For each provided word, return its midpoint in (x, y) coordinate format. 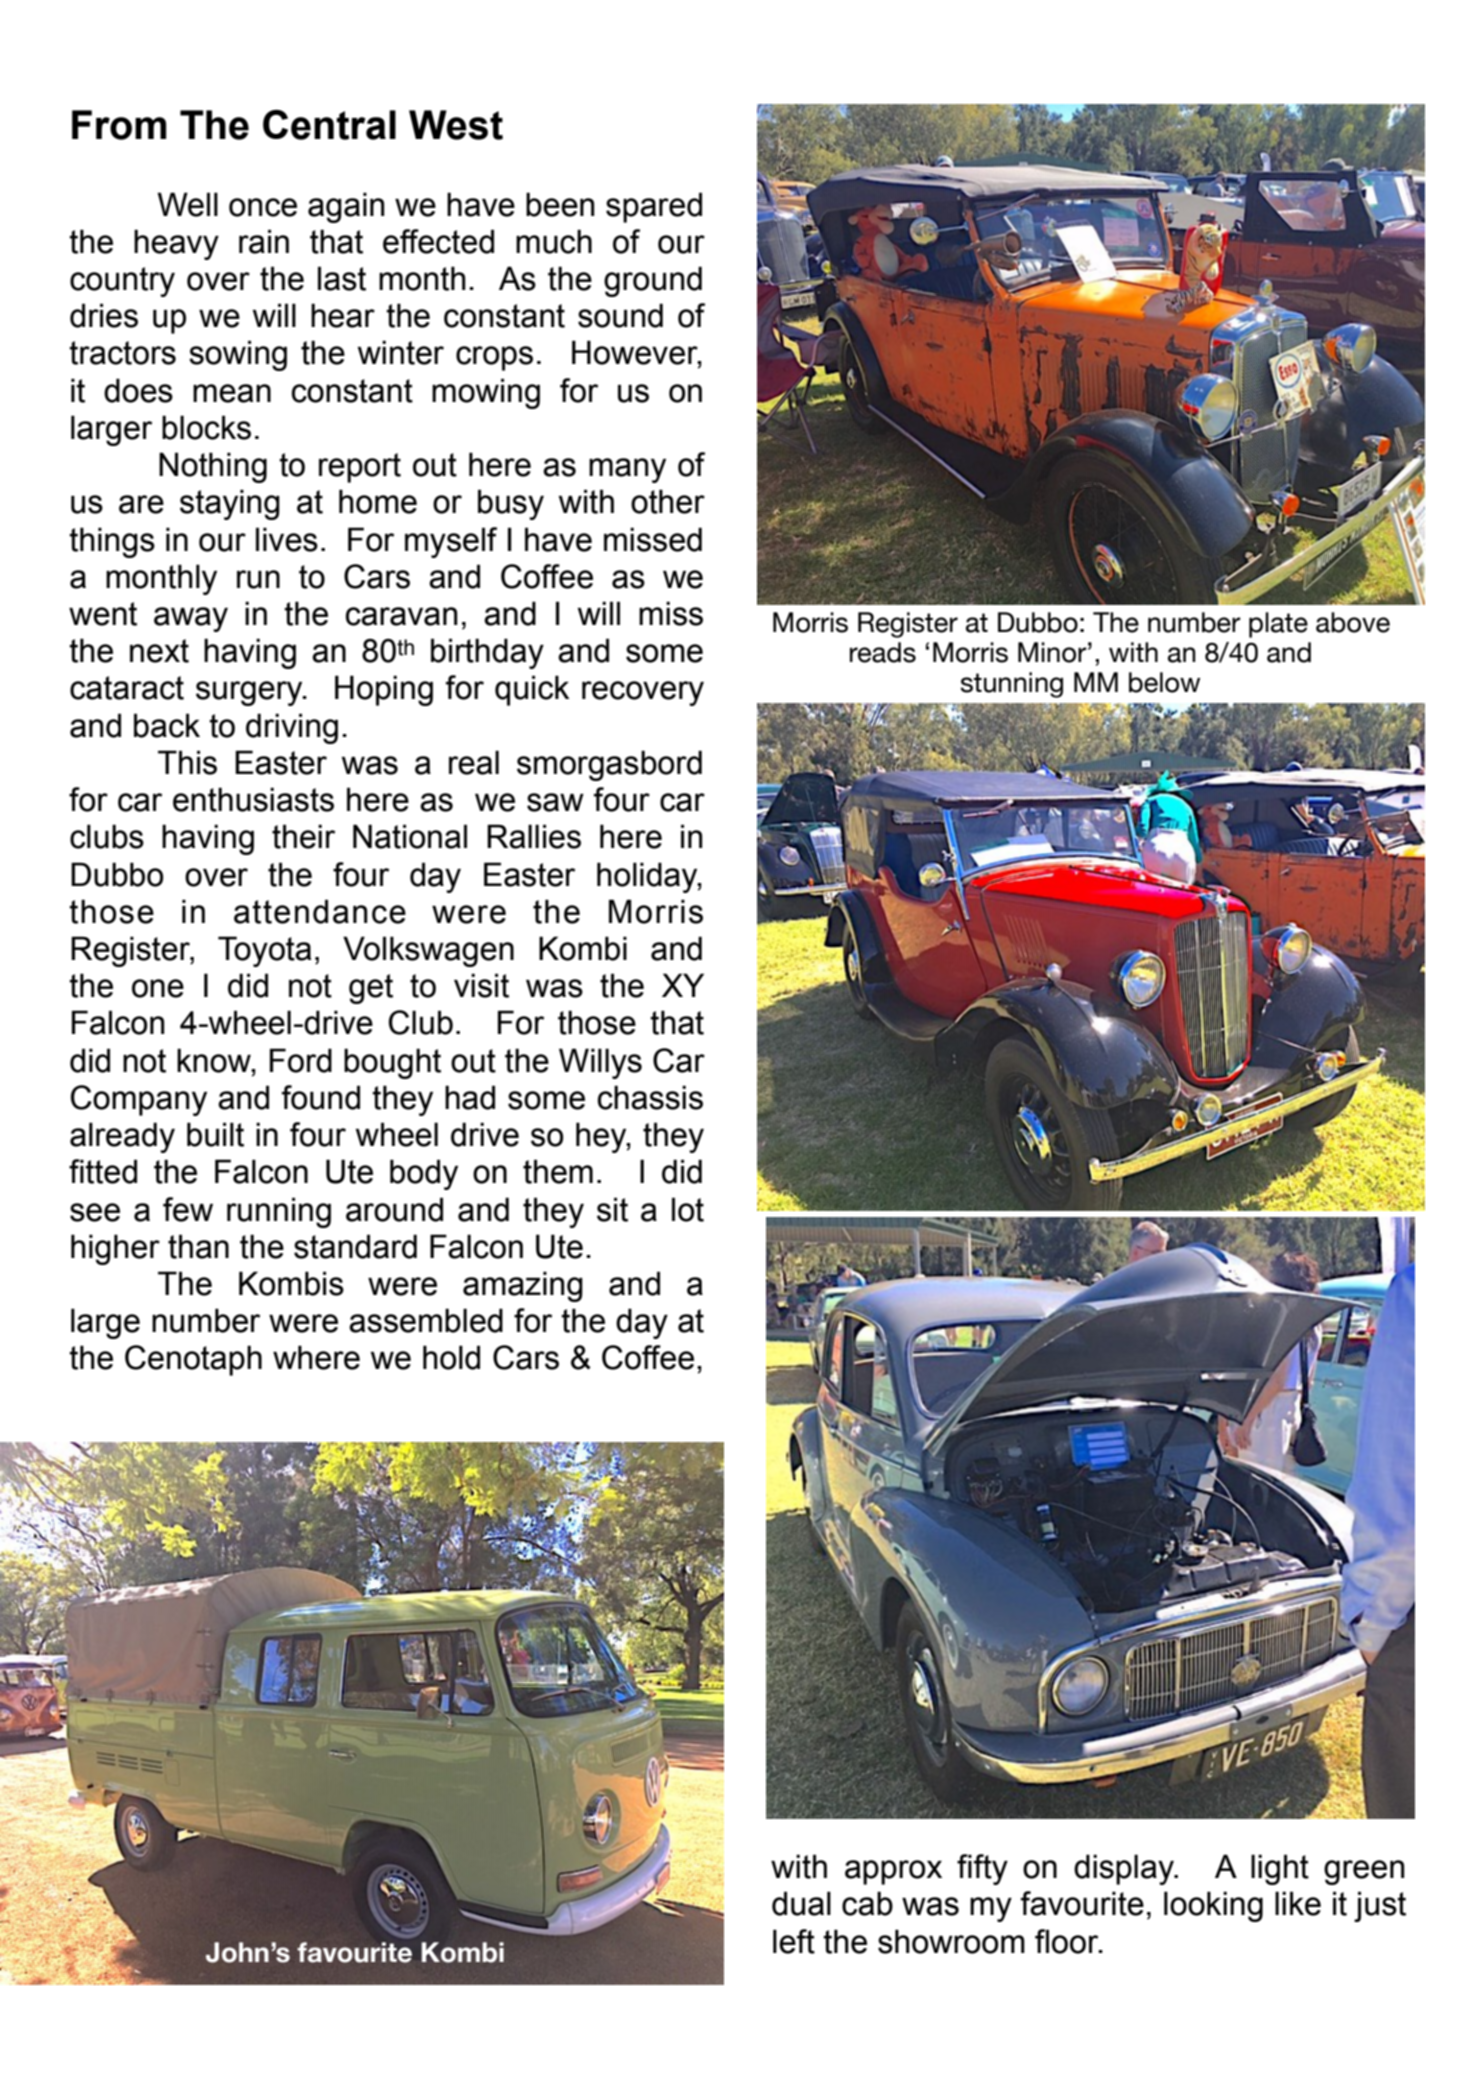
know (215, 1060)
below (1164, 682)
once (263, 207)
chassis (650, 1097)
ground (653, 281)
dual (801, 1903)
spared (654, 207)
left (794, 1941)
